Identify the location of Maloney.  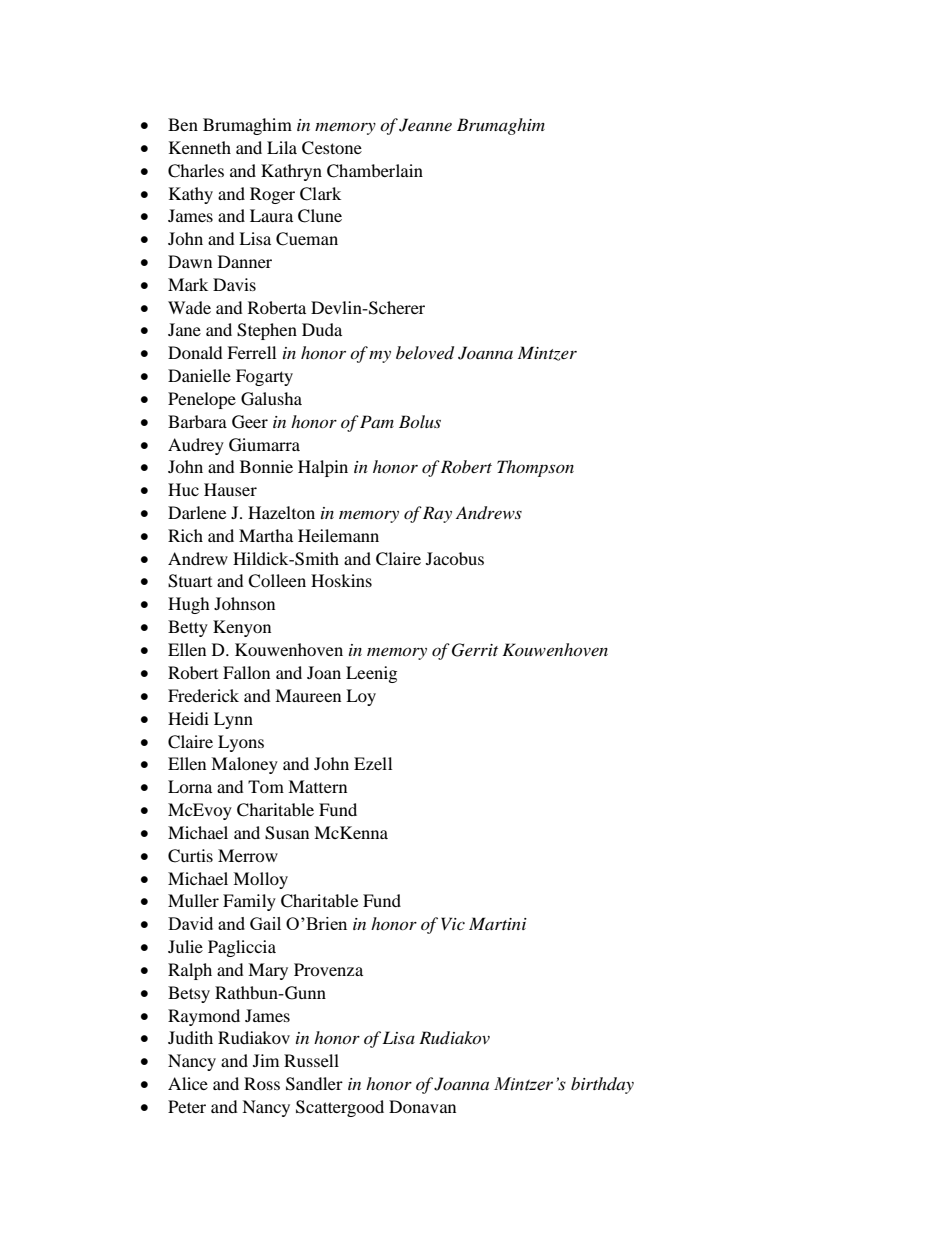
(244, 765).
